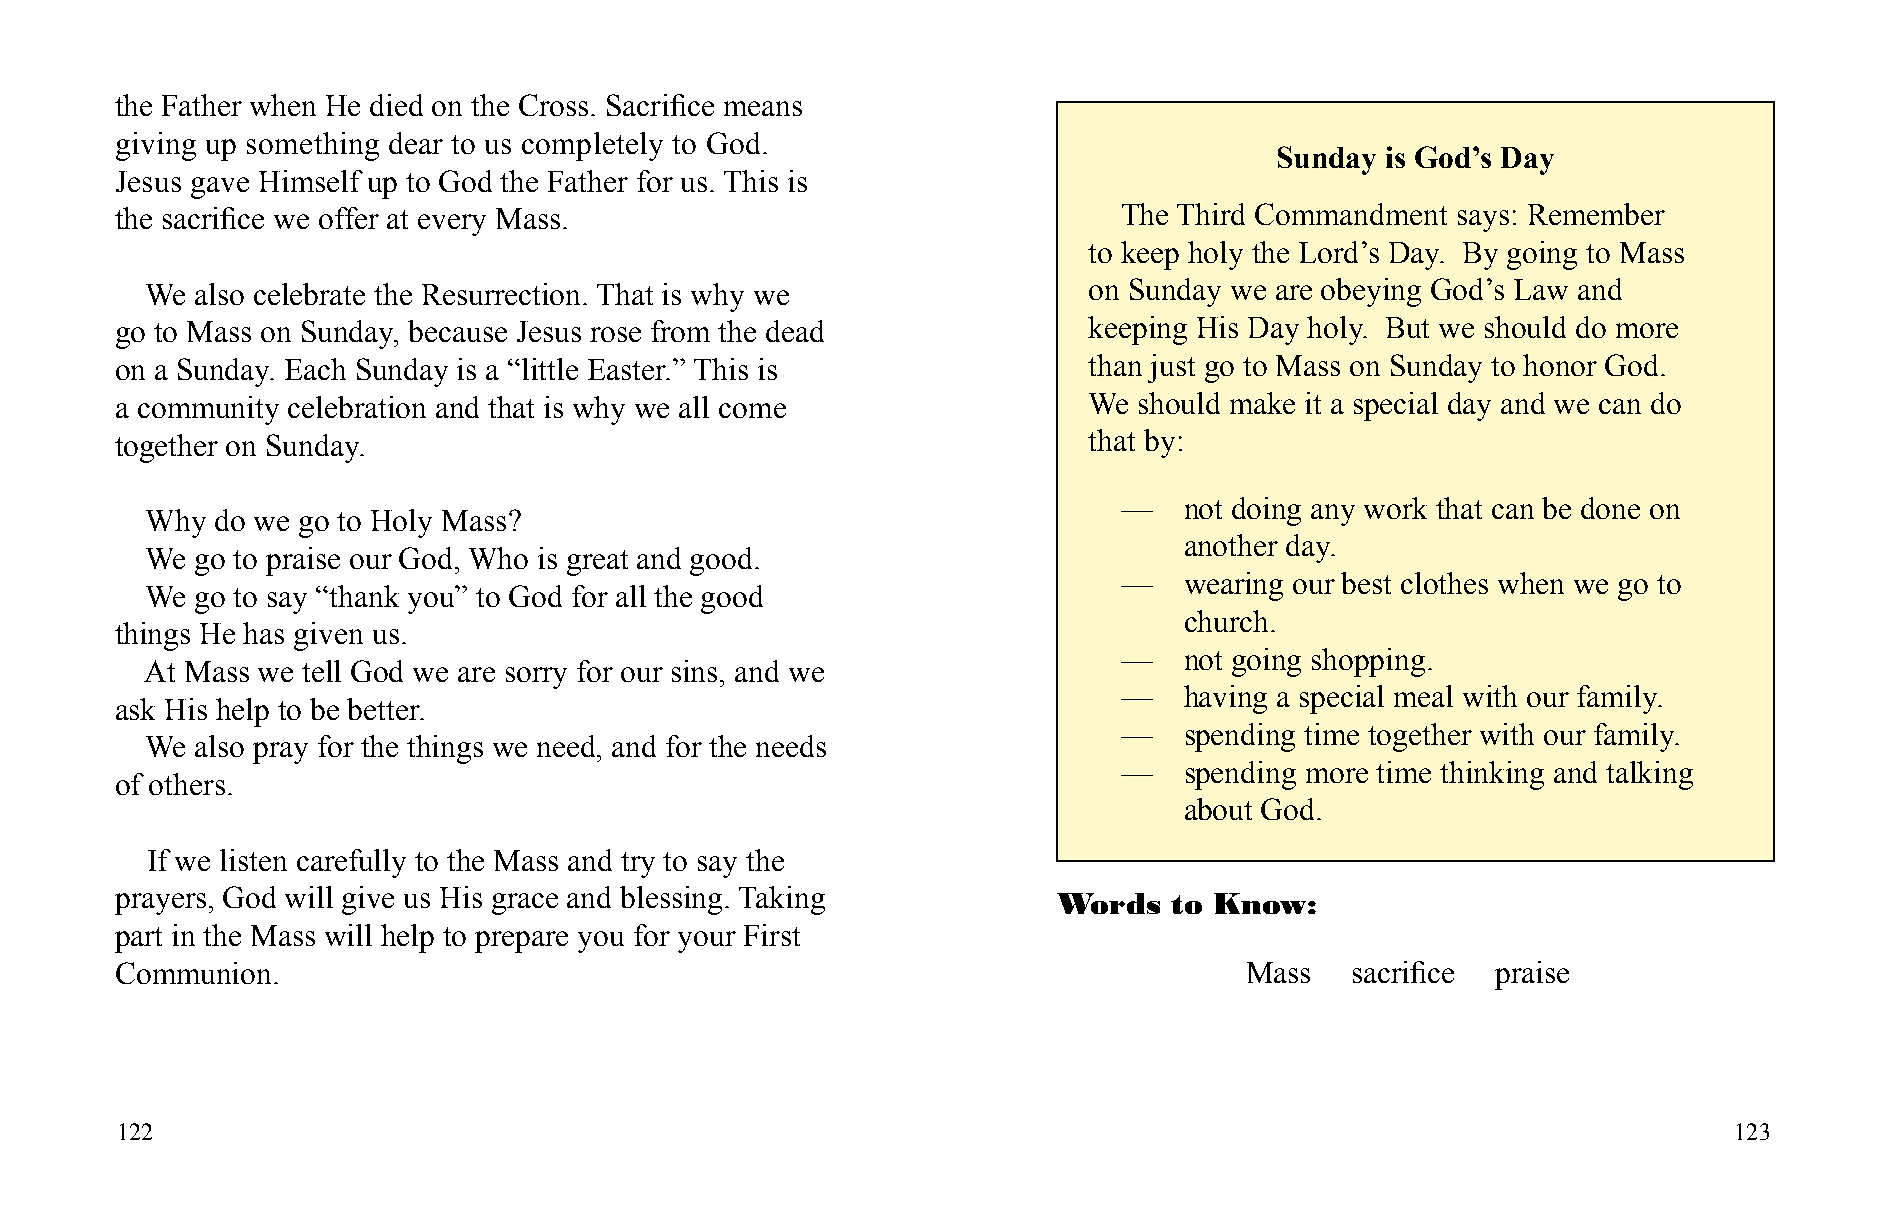 This screenshot has width=1886, height=1226. I want to click on Words, so click(1108, 903).
